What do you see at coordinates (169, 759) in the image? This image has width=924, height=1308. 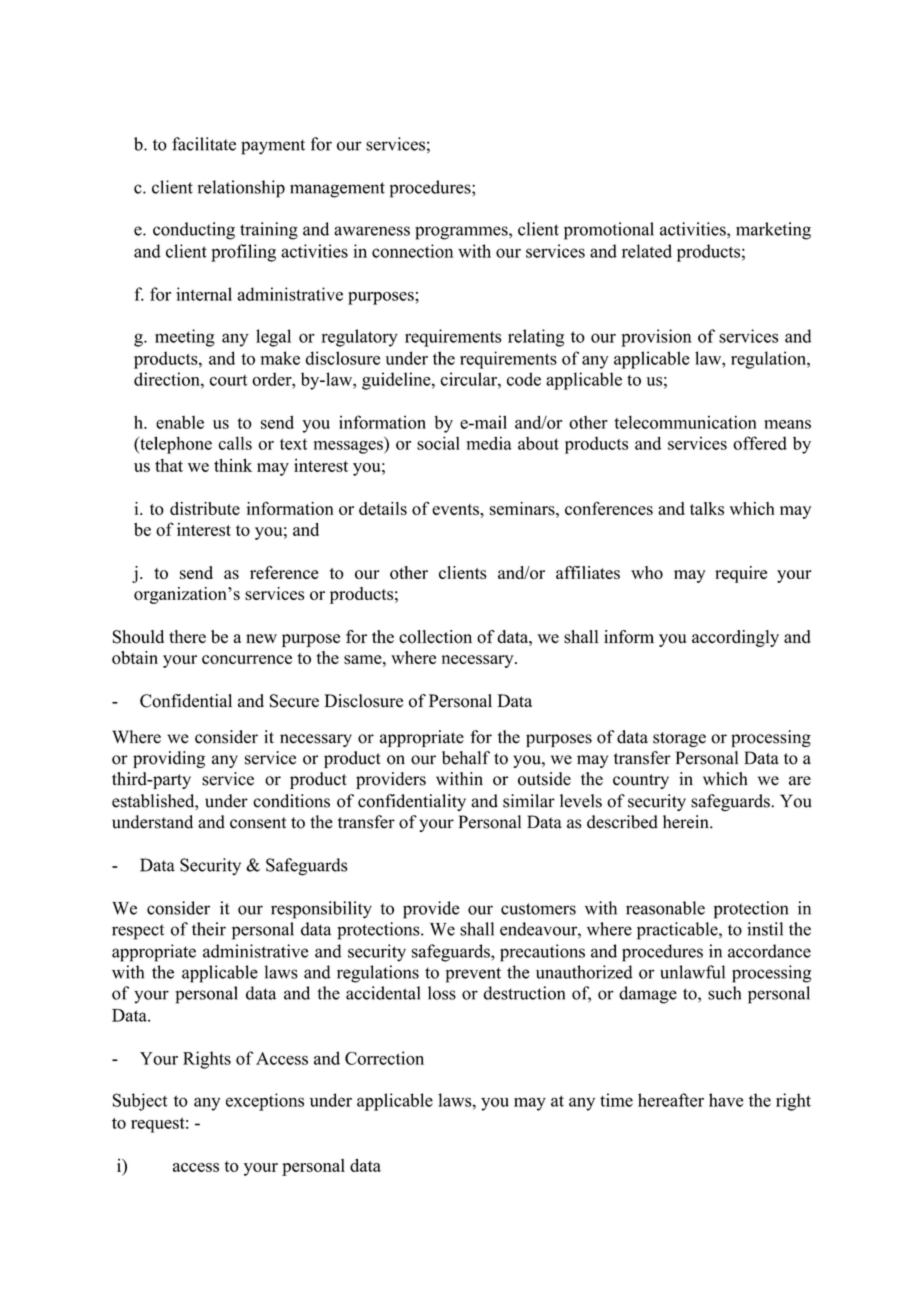 I see `providing` at bounding box center [169, 759].
